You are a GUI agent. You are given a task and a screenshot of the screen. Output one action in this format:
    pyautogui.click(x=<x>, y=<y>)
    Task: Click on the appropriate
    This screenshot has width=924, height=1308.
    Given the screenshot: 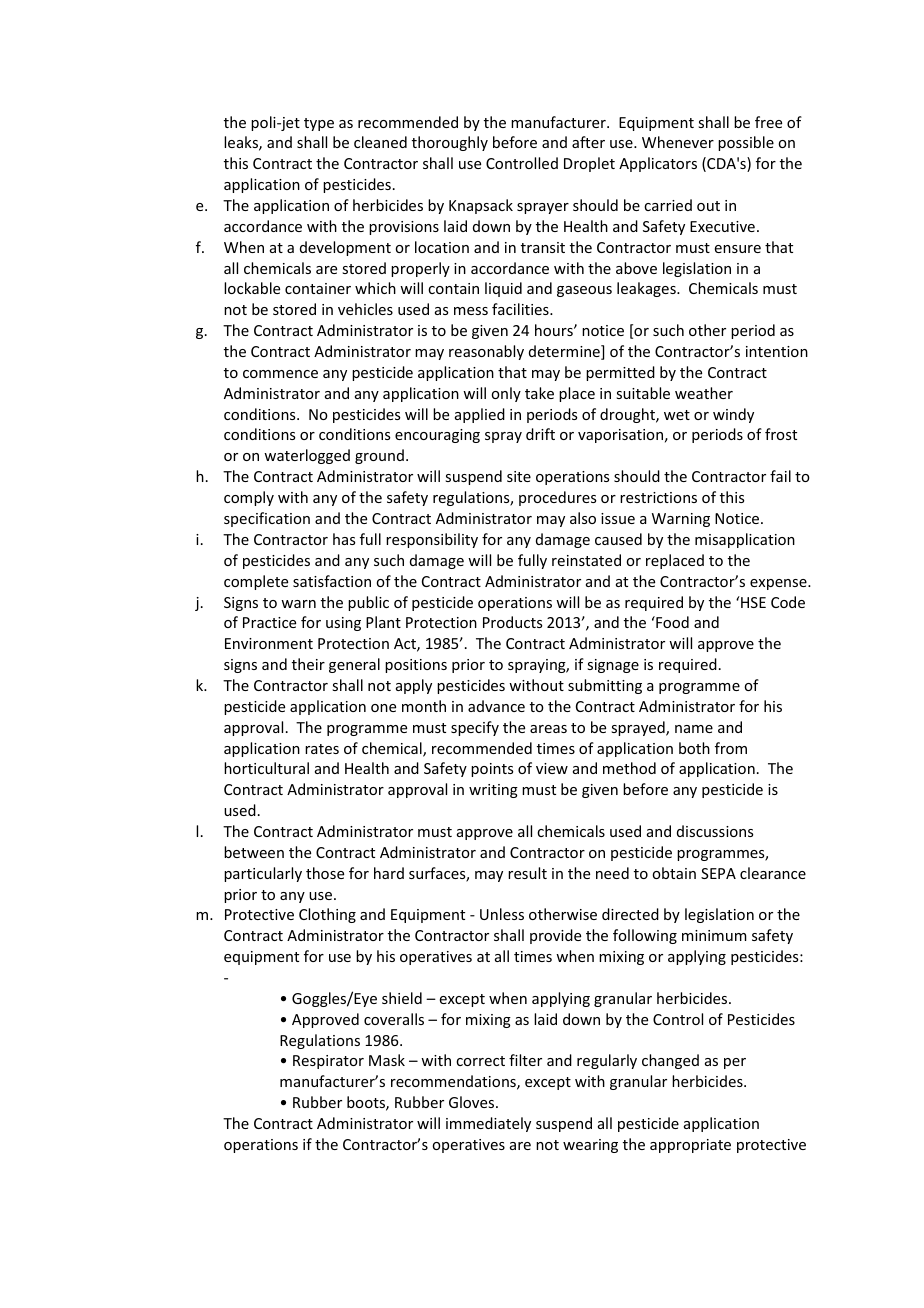 What is the action you would take?
    pyautogui.click(x=690, y=1146)
